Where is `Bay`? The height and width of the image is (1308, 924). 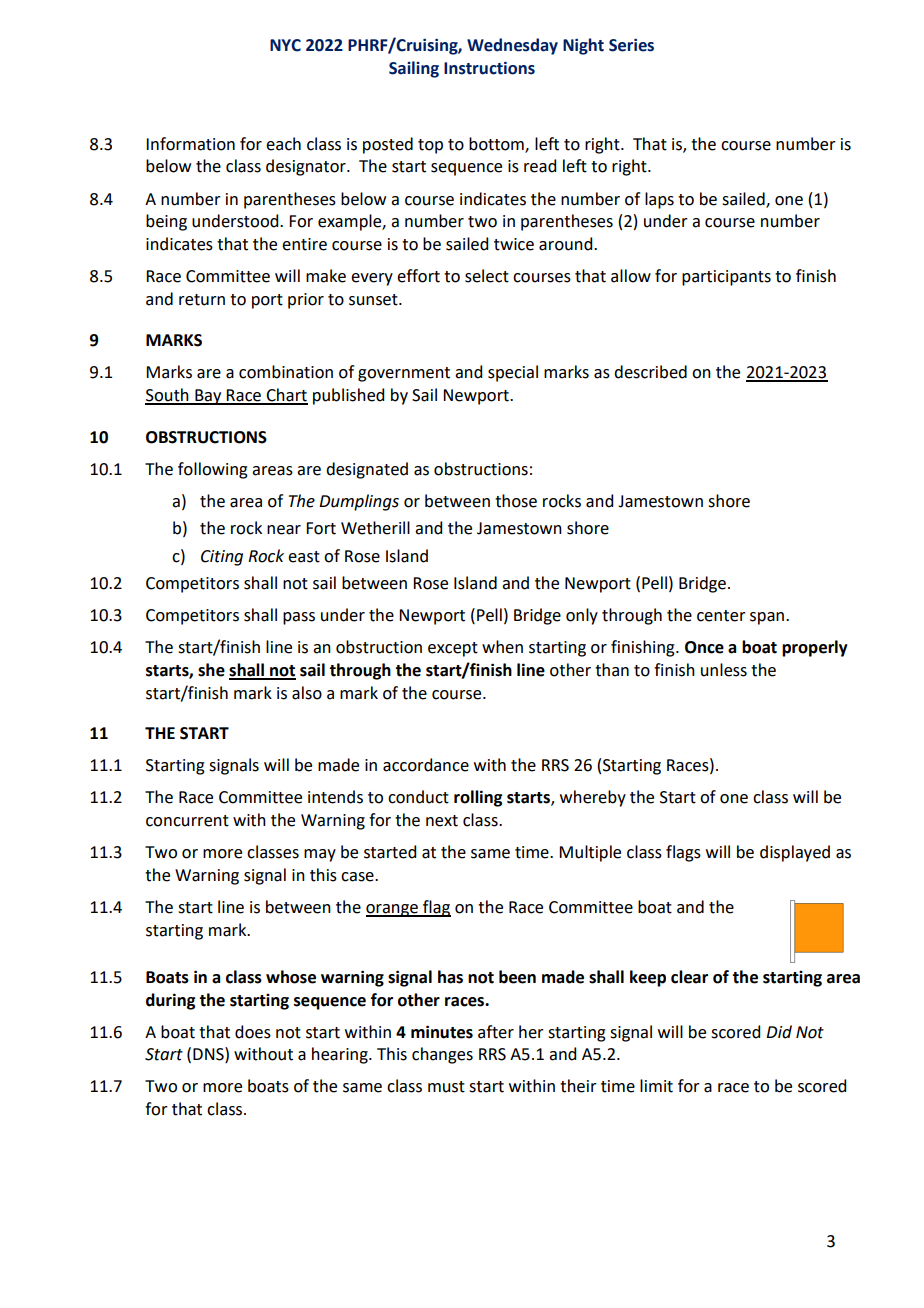 Bay is located at coordinates (208, 397).
